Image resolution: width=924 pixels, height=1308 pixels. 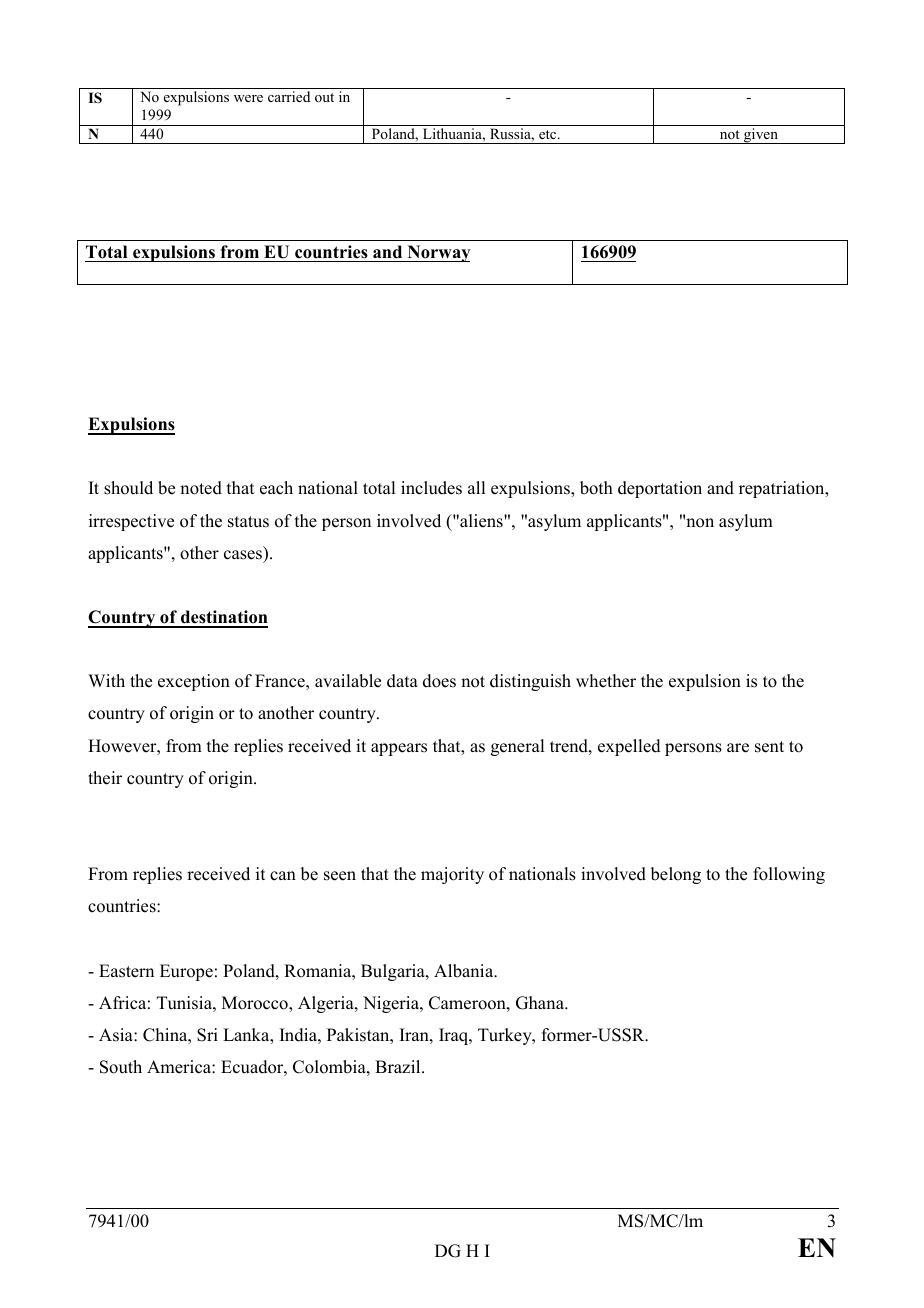 I want to click on appears, so click(x=399, y=749).
